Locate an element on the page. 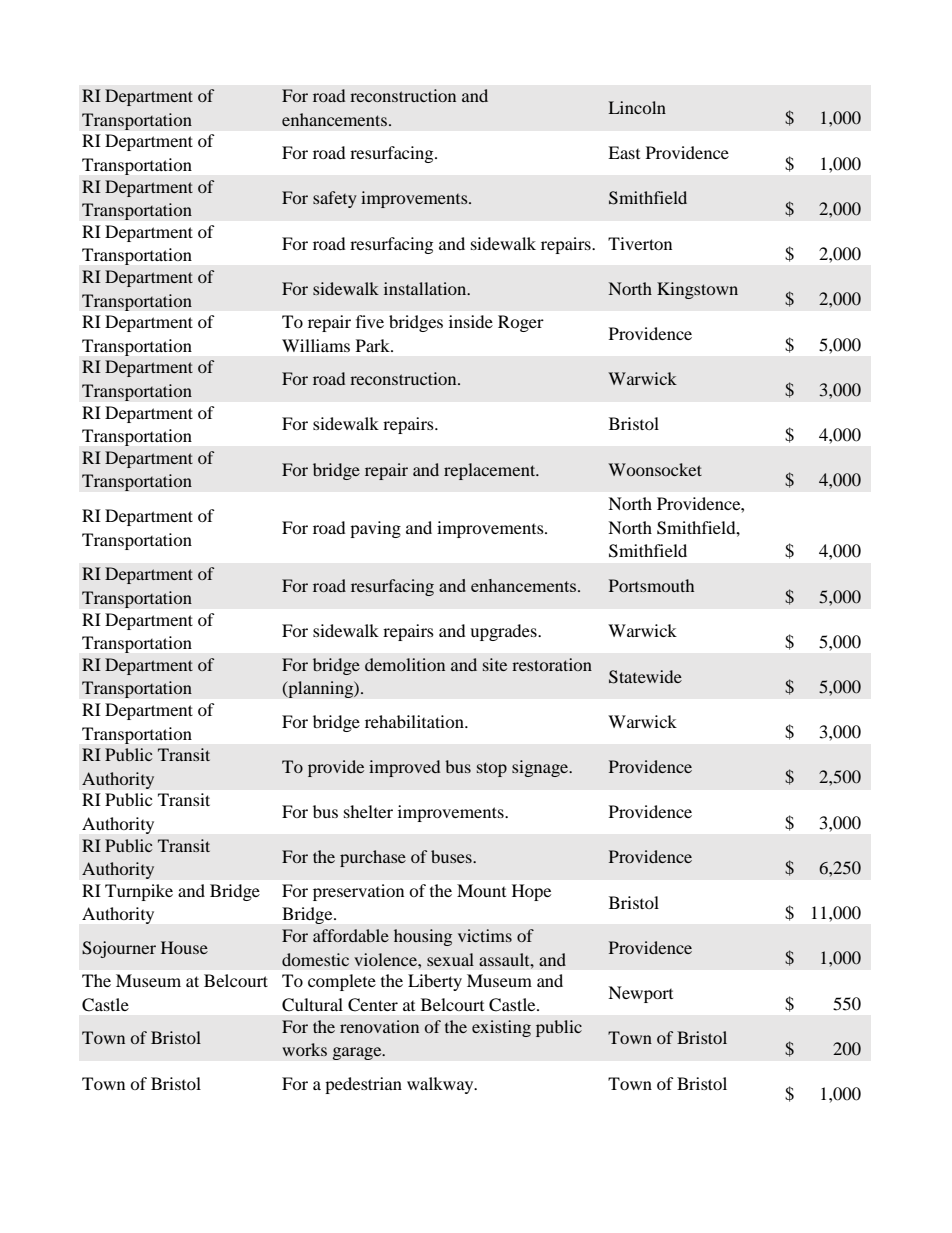 Image resolution: width=952 pixels, height=1233 pixels. Portsmouth is located at coordinates (651, 585).
